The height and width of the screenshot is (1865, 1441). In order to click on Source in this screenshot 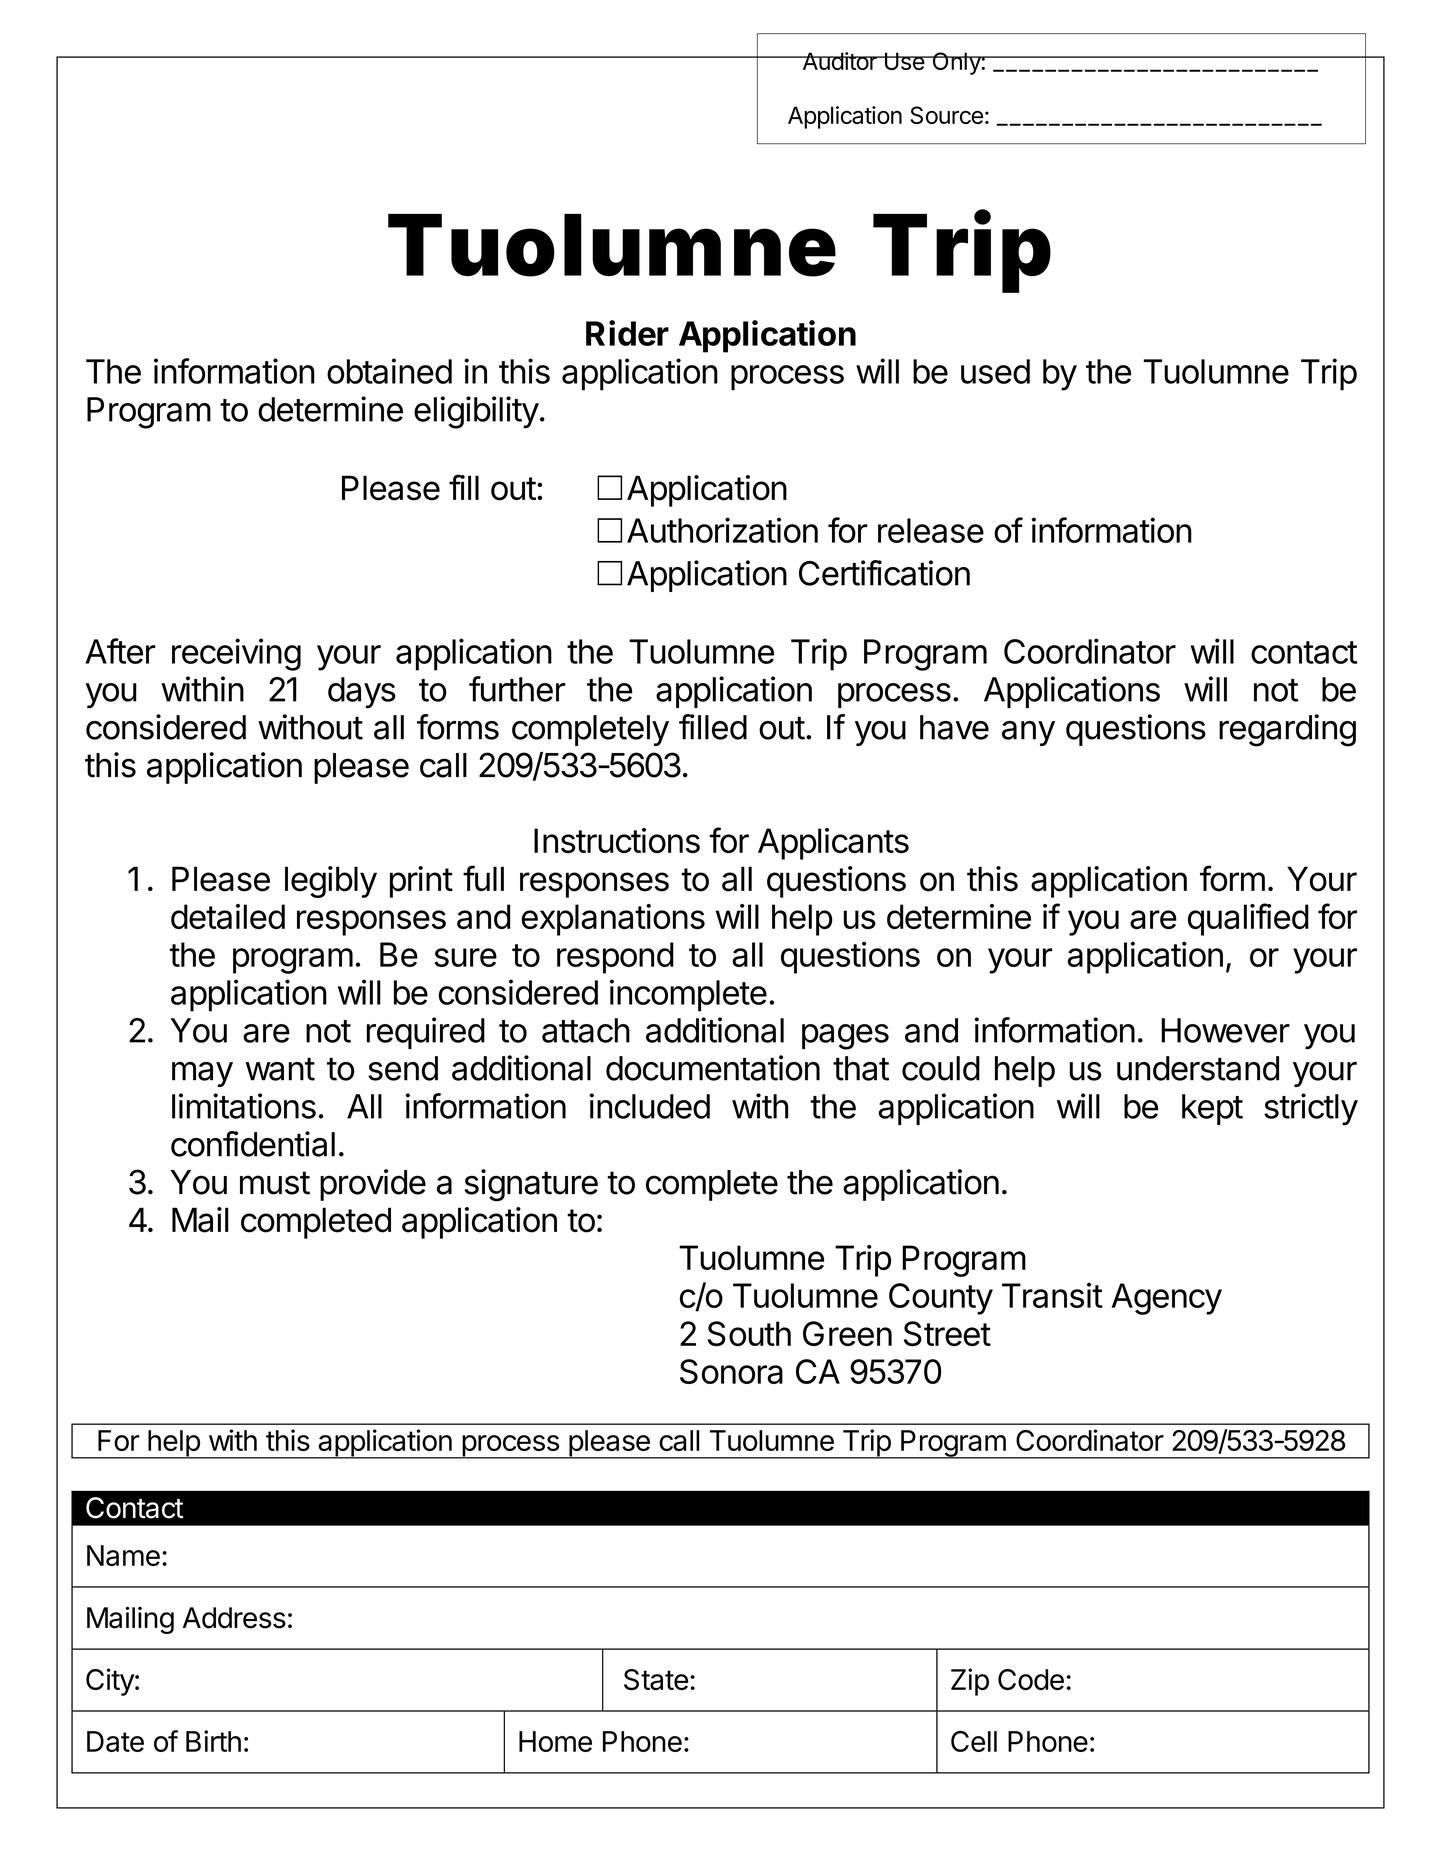, I will do `click(946, 115)`.
